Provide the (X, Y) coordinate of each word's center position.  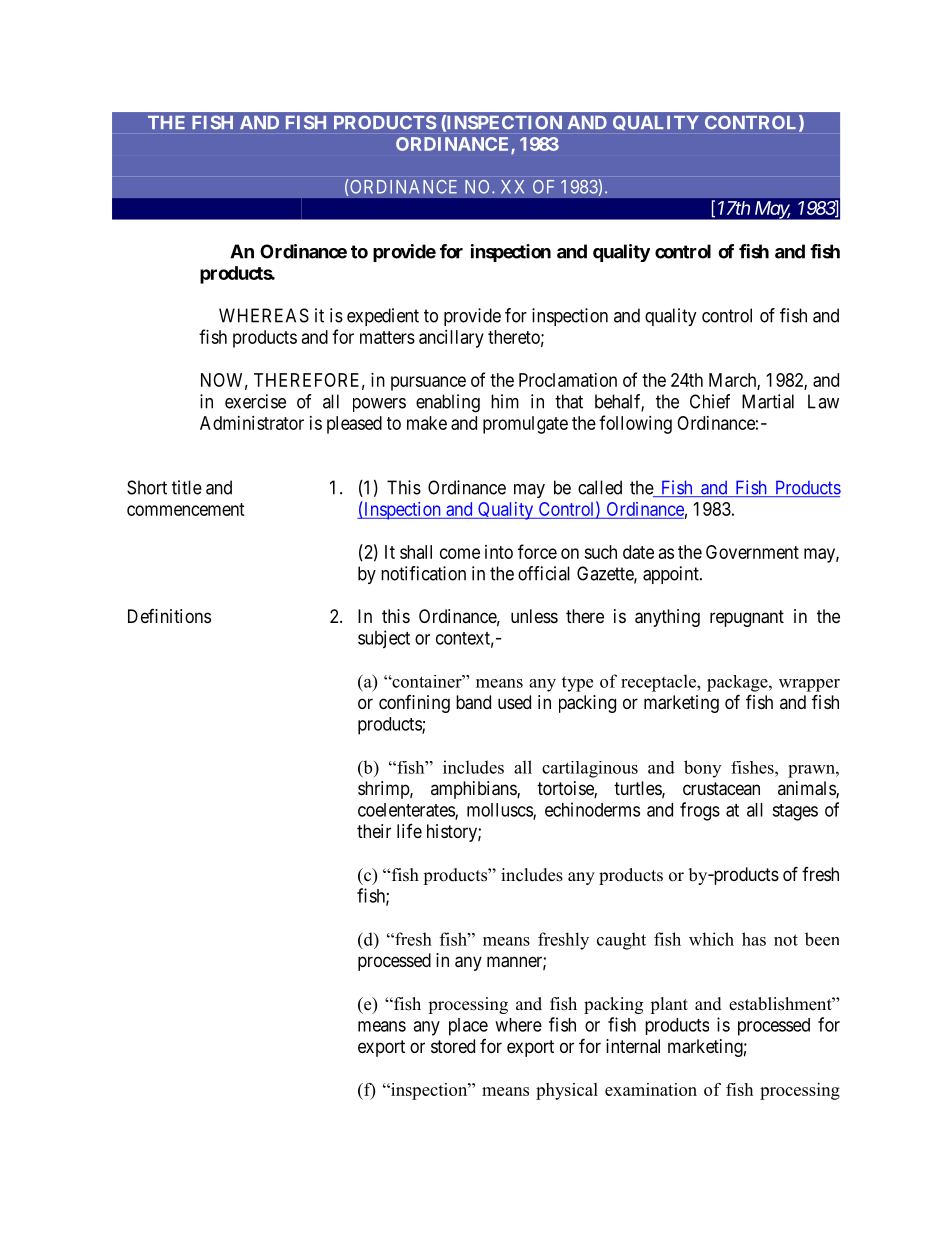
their (374, 831)
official (544, 573)
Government (752, 552)
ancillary (451, 339)
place (468, 1027)
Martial (768, 401)
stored (453, 1046)
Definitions (169, 616)
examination (651, 1089)
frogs (700, 811)
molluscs (500, 811)
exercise (255, 401)
